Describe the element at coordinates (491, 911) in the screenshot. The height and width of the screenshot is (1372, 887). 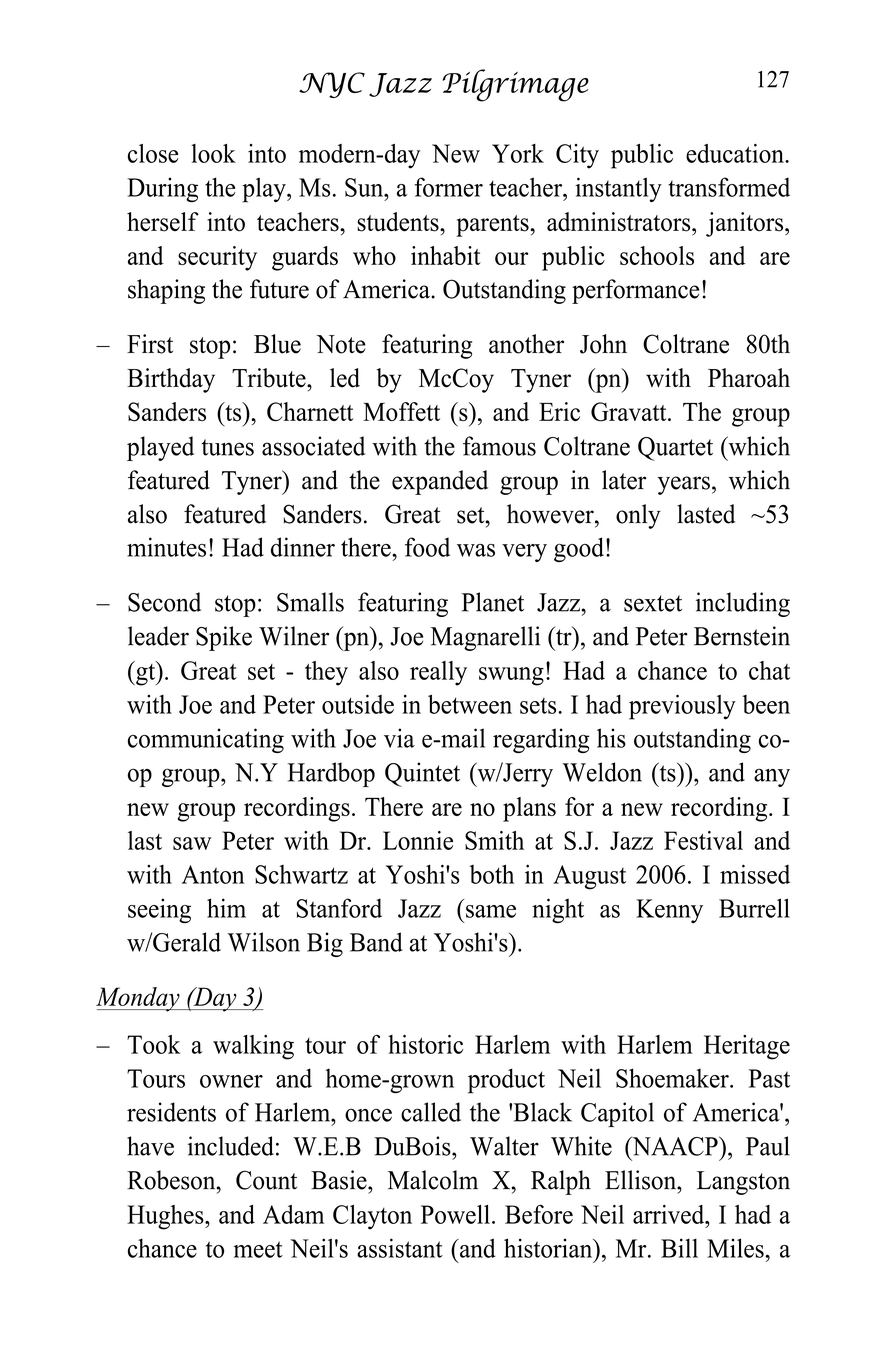
I see `same` at that location.
